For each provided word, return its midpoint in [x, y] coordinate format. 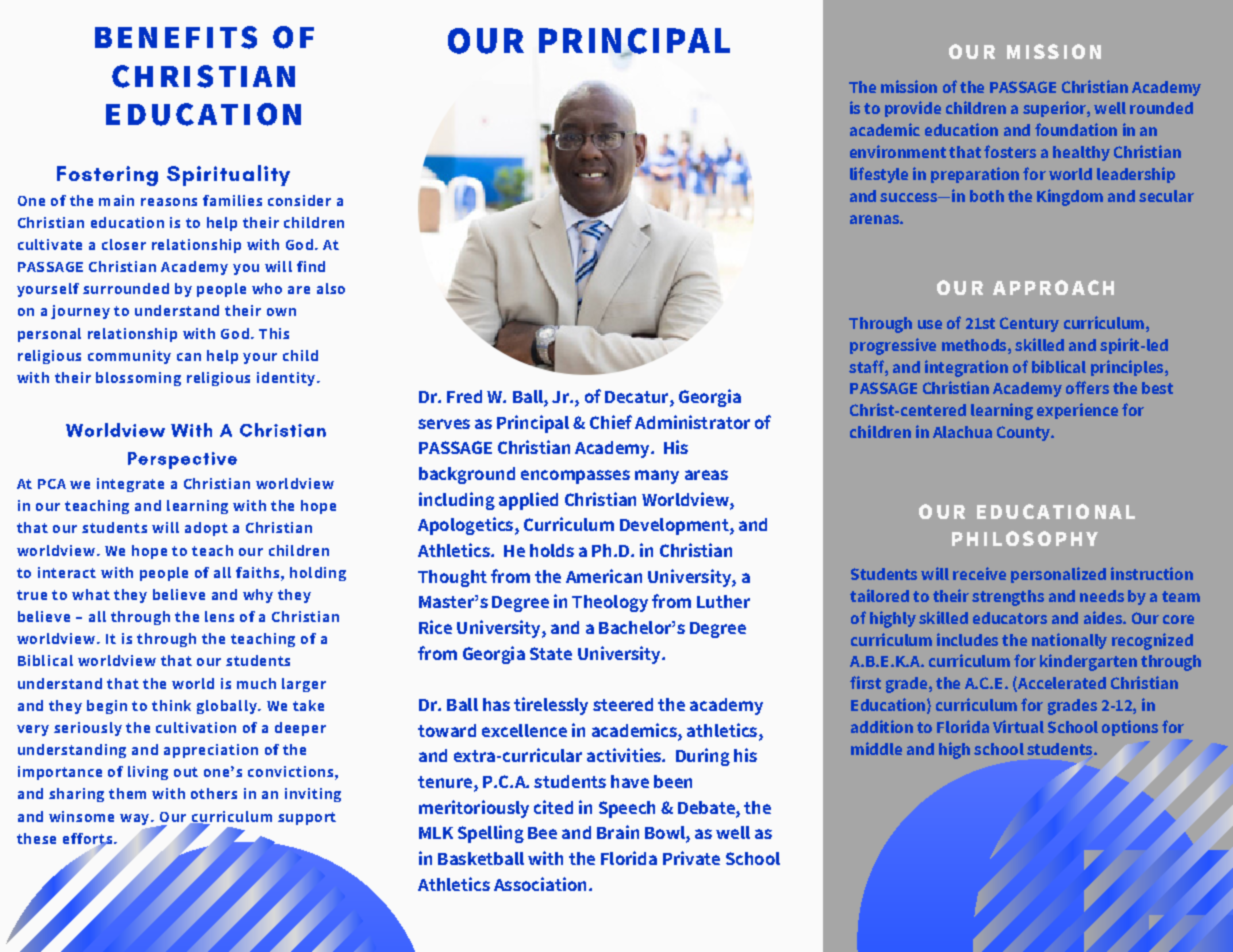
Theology [610, 603]
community [129, 357]
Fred [464, 396]
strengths [1008, 598]
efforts [87, 839]
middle [876, 748]
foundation [1076, 129]
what [91, 594]
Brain [618, 832]
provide [913, 109]
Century [1029, 324]
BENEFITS [176, 37]
